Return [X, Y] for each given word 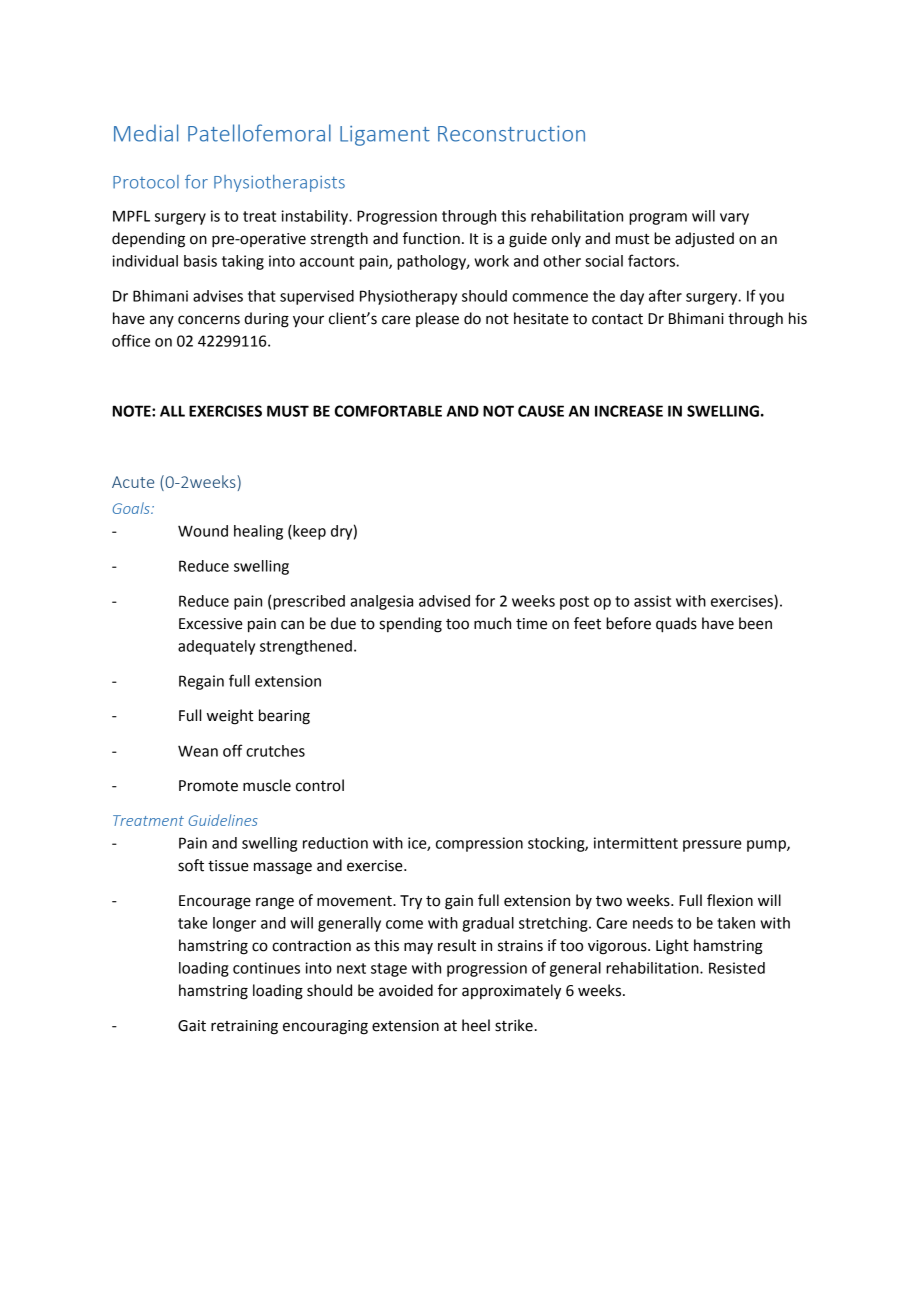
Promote [208, 786]
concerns [209, 320]
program [658, 219]
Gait [192, 1026]
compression [479, 844]
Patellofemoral [259, 133]
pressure [712, 846]
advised [444, 601]
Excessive [211, 624]
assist [652, 601]
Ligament [385, 136]
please [437, 319]
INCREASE [629, 411]
